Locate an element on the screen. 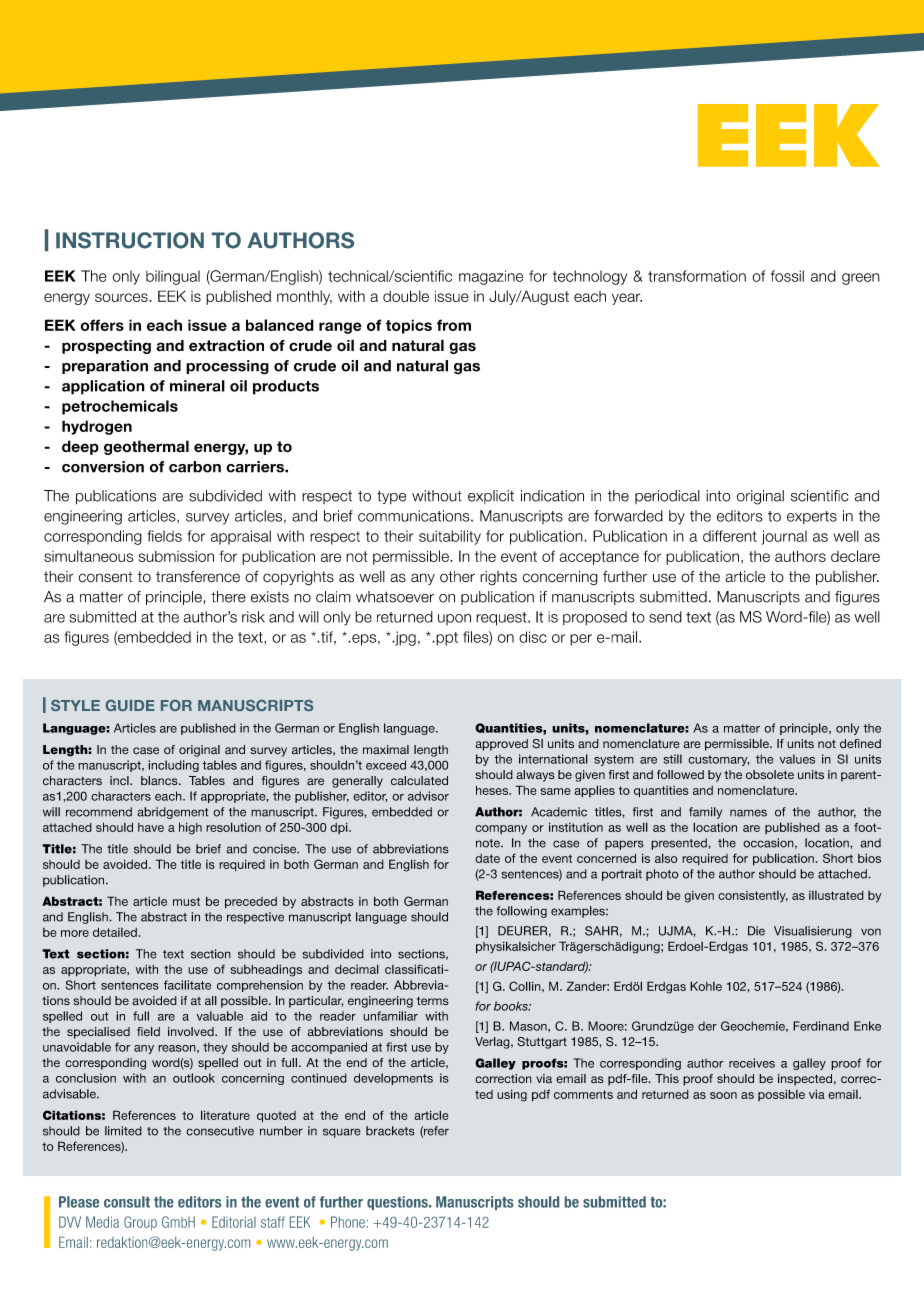 The height and width of the screenshot is (1308, 924). magazine is located at coordinates (491, 277).
